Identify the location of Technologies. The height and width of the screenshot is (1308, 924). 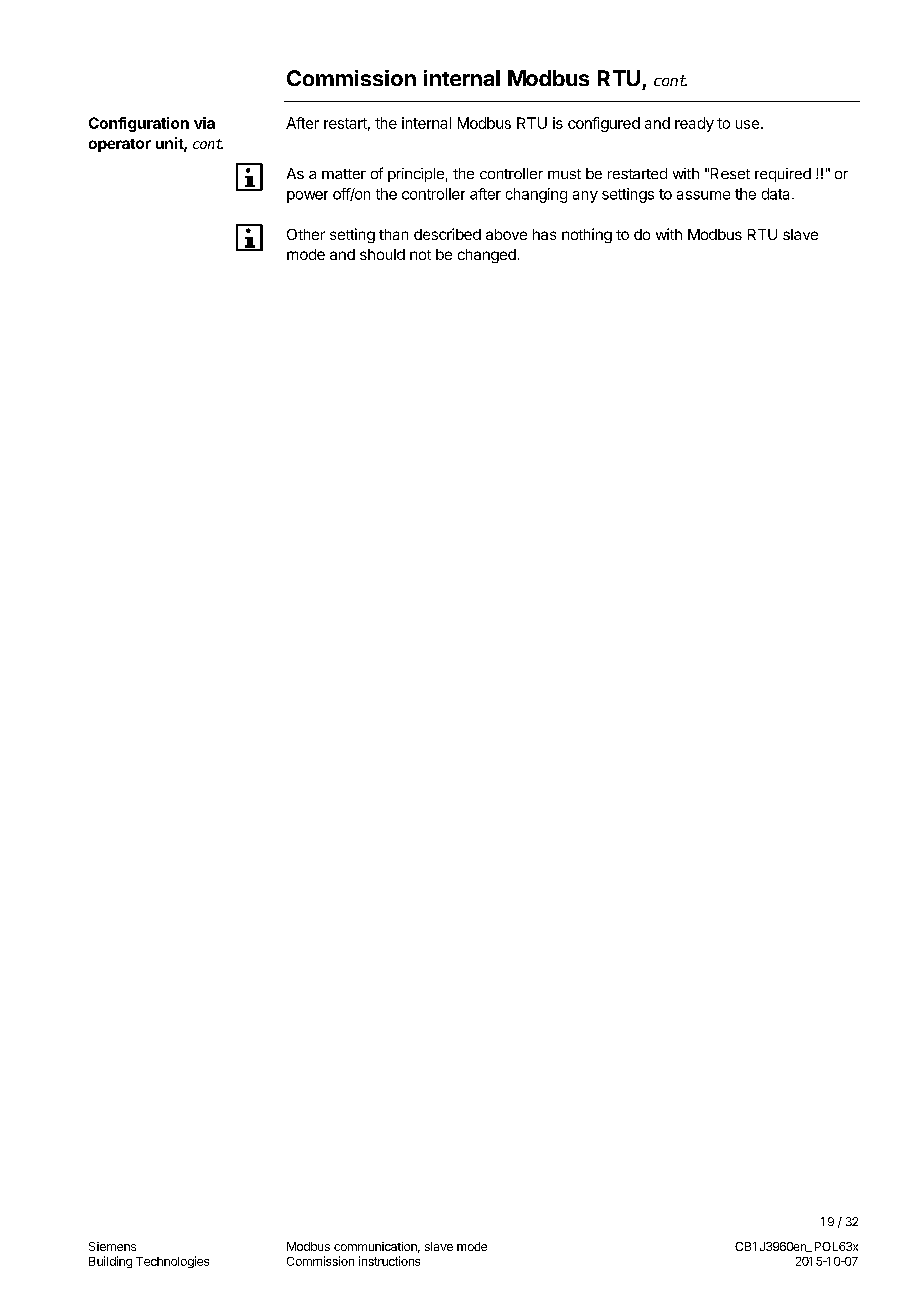
(172, 1262).
